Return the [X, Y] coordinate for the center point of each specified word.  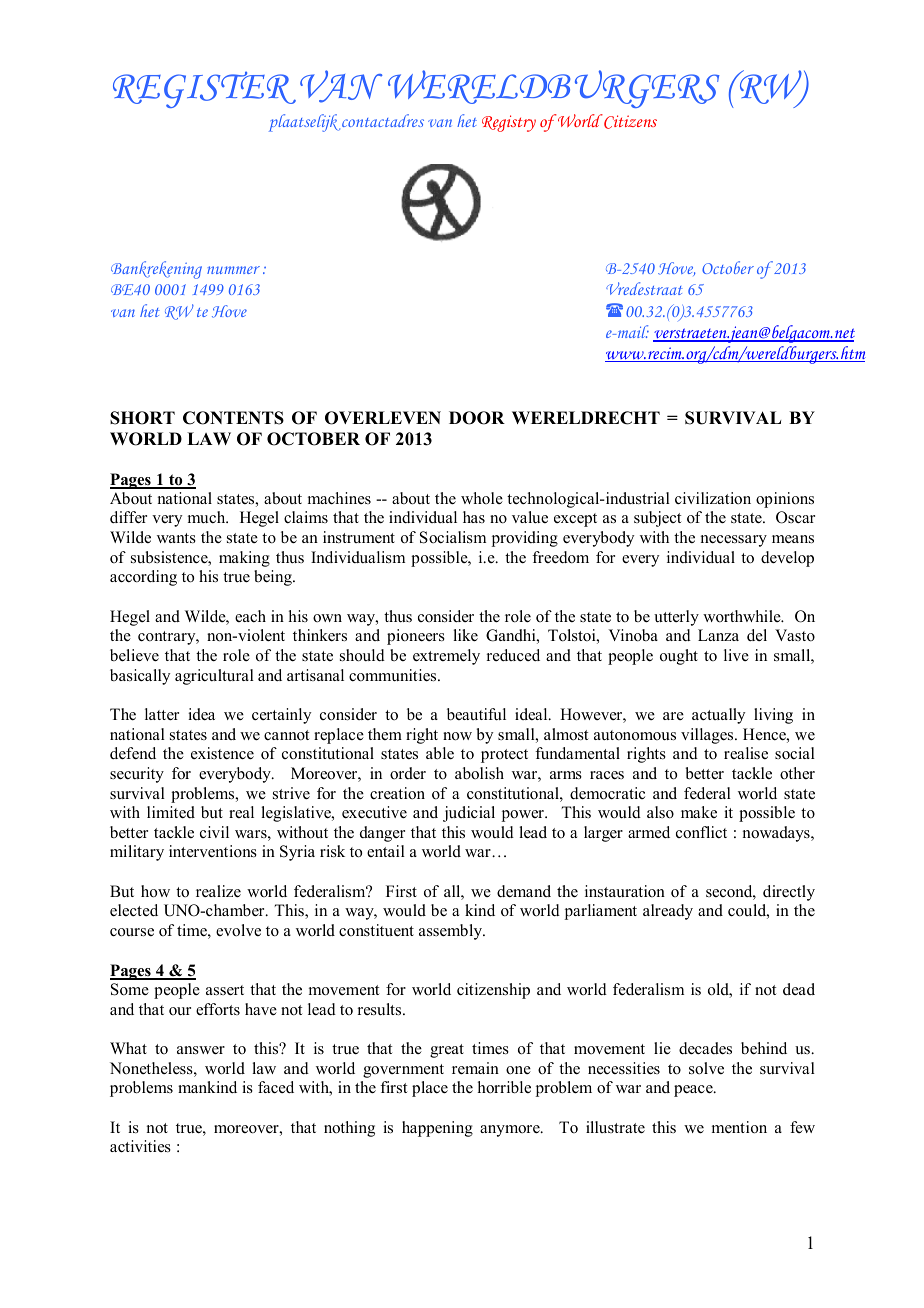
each [250, 616]
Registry [509, 123]
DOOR [477, 418]
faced [276, 1087]
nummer [233, 270]
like [465, 635]
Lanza [718, 635]
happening [437, 1129]
